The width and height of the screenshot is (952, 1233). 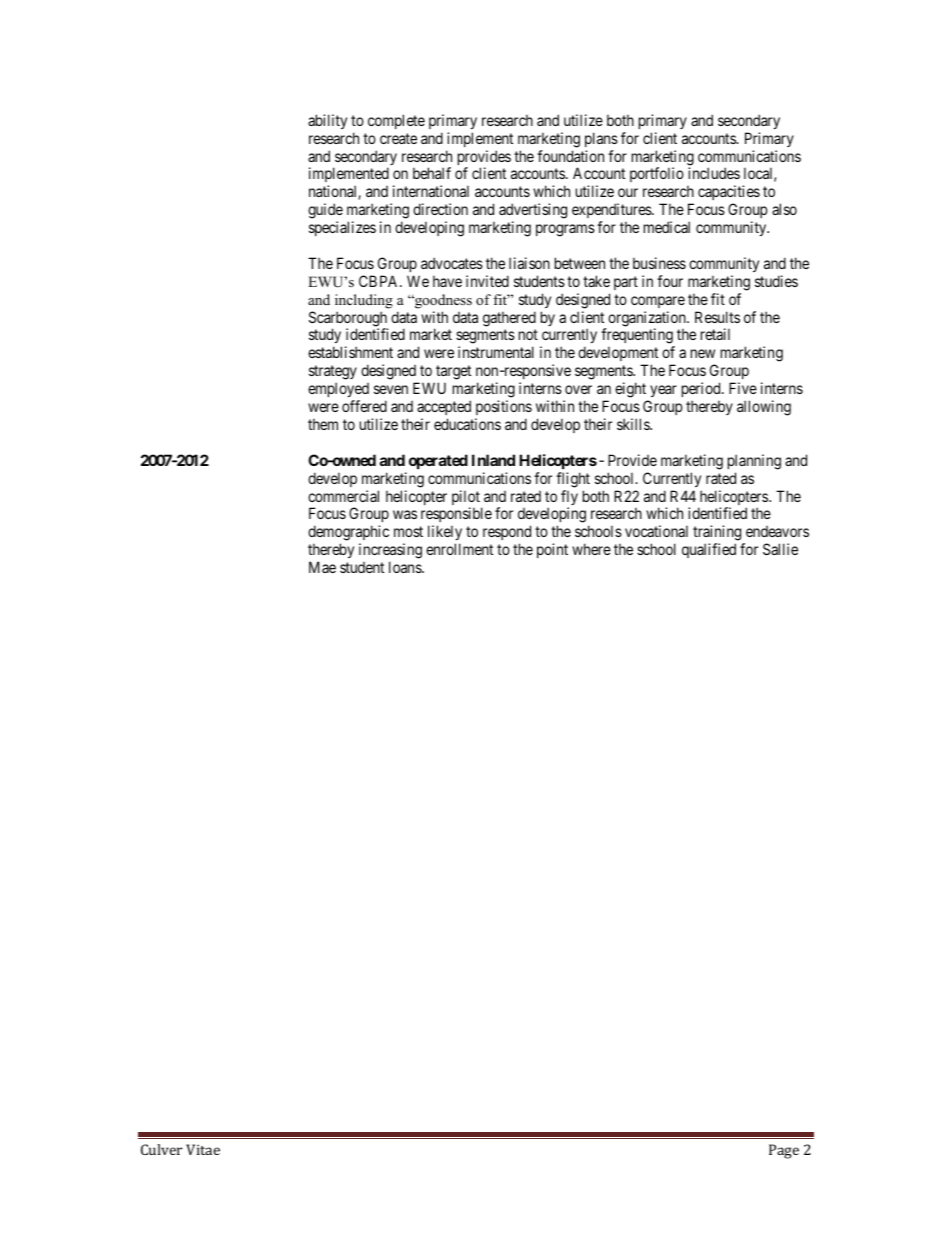 What do you see at coordinates (702, 389) in the screenshot?
I see `period` at bounding box center [702, 389].
